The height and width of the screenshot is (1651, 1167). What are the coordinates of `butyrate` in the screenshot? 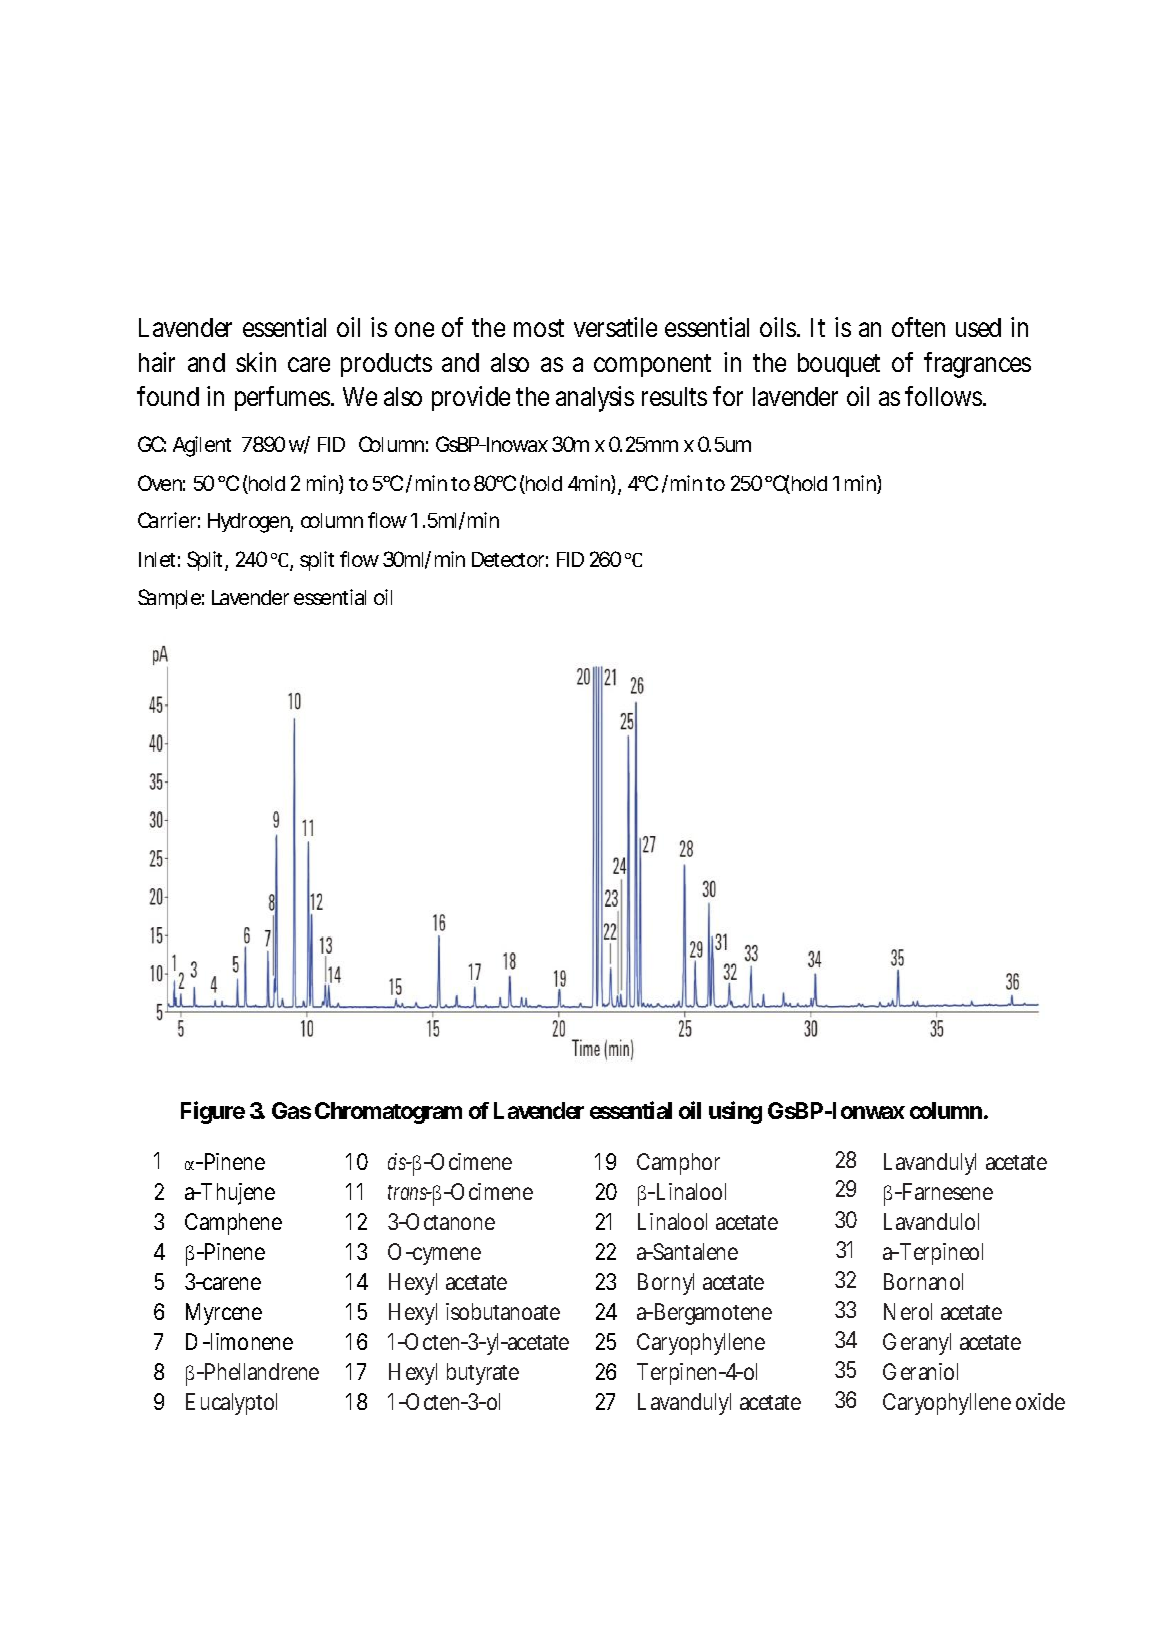 It's located at (483, 1374).
